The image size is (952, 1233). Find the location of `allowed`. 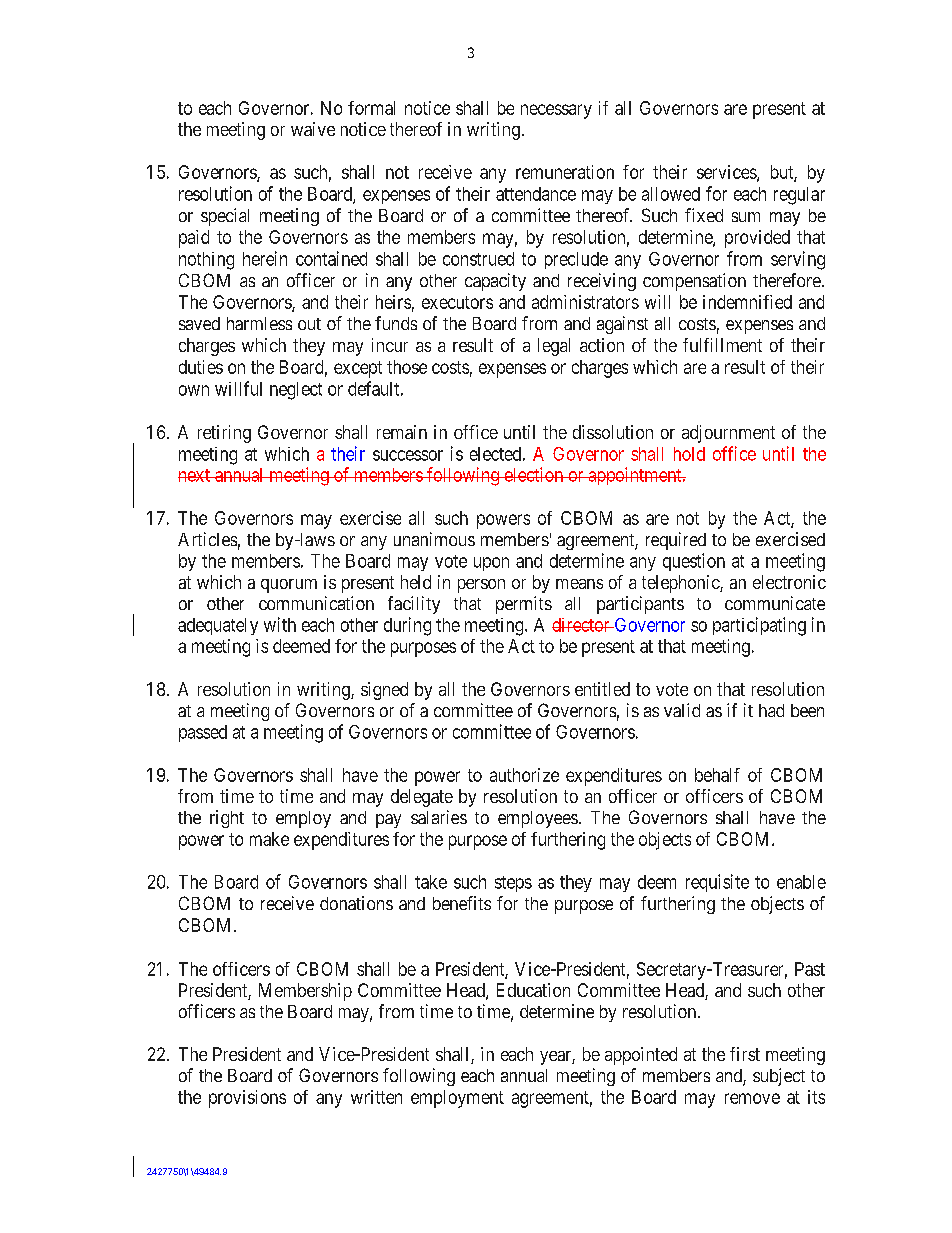

allowed is located at coordinates (671, 194).
